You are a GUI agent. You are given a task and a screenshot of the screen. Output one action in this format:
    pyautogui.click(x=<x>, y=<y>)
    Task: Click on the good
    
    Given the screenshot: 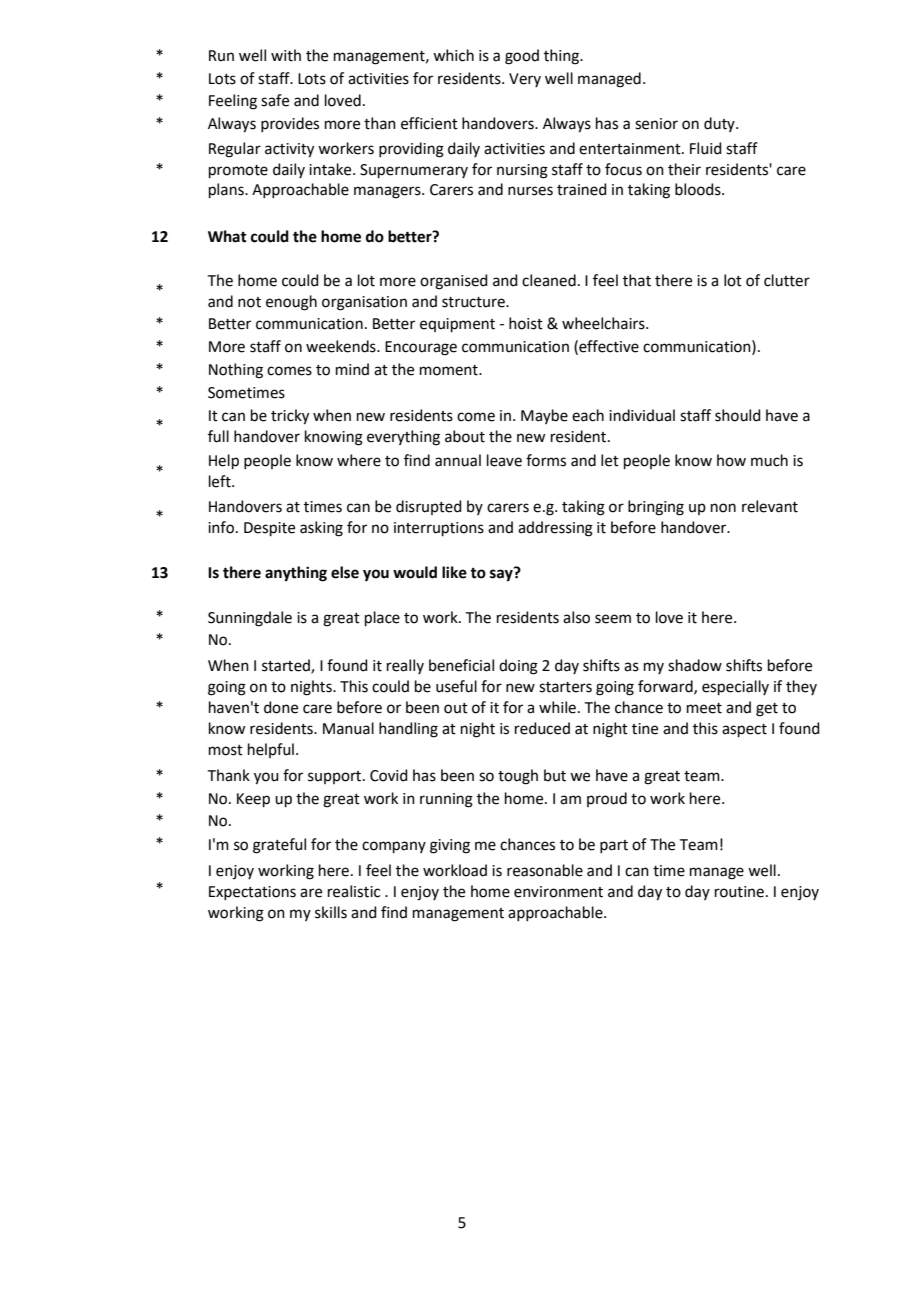 What is the action you would take?
    pyautogui.click(x=522, y=57)
